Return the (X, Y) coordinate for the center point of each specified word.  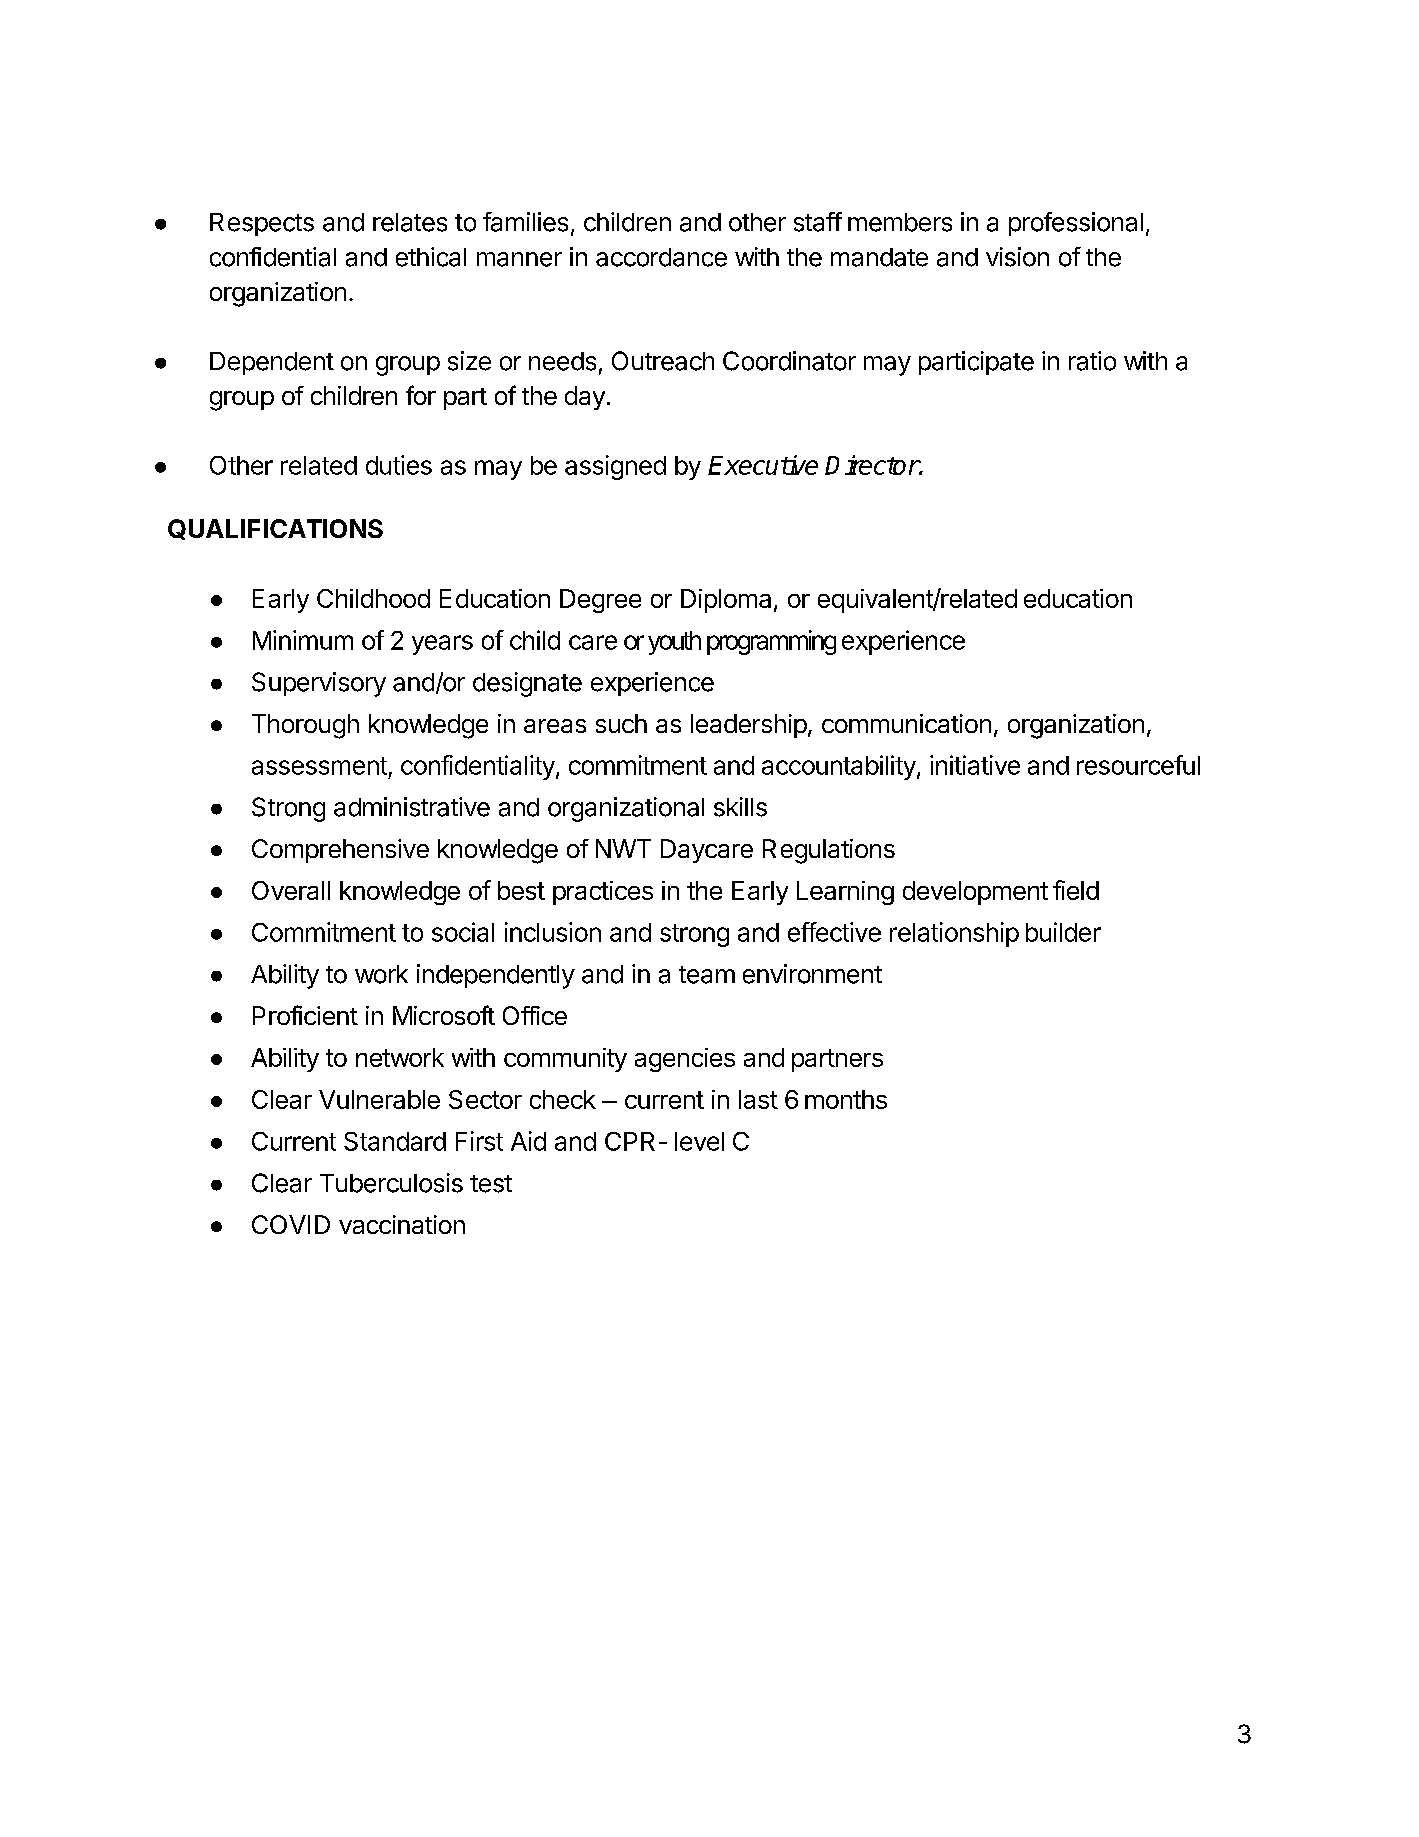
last (758, 1099)
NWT (623, 848)
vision (1017, 257)
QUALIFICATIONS (275, 529)
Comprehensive (340, 851)
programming (771, 642)
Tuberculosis (391, 1183)
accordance (661, 257)
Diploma (726, 601)
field (1076, 890)
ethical (431, 257)
